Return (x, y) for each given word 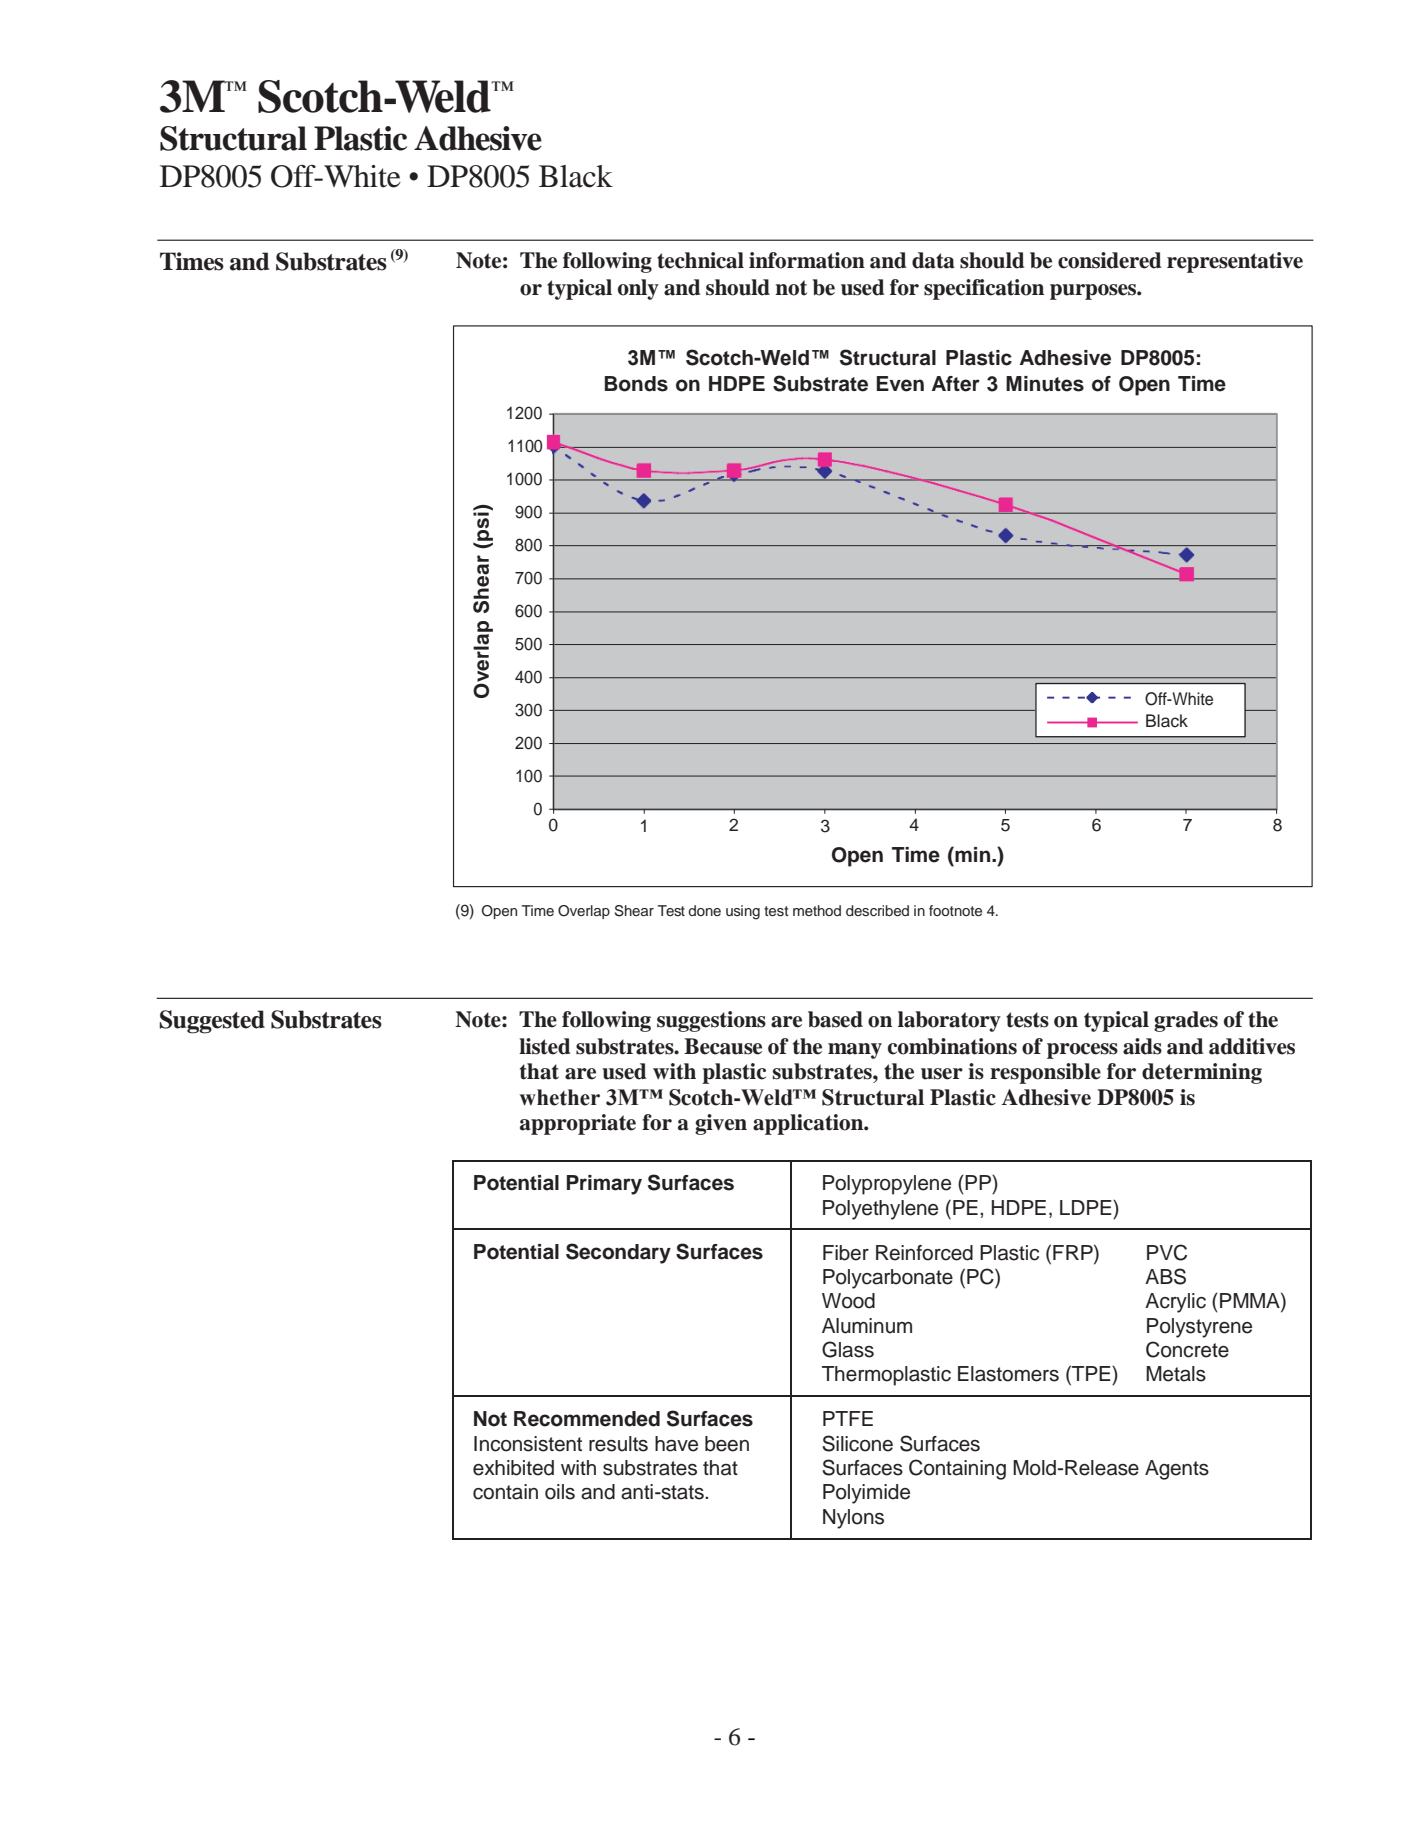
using (743, 912)
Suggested (212, 1022)
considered (1109, 260)
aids (1142, 1046)
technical (700, 260)
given (721, 1124)
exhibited (513, 1468)
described (877, 910)
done (704, 910)
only (638, 289)
